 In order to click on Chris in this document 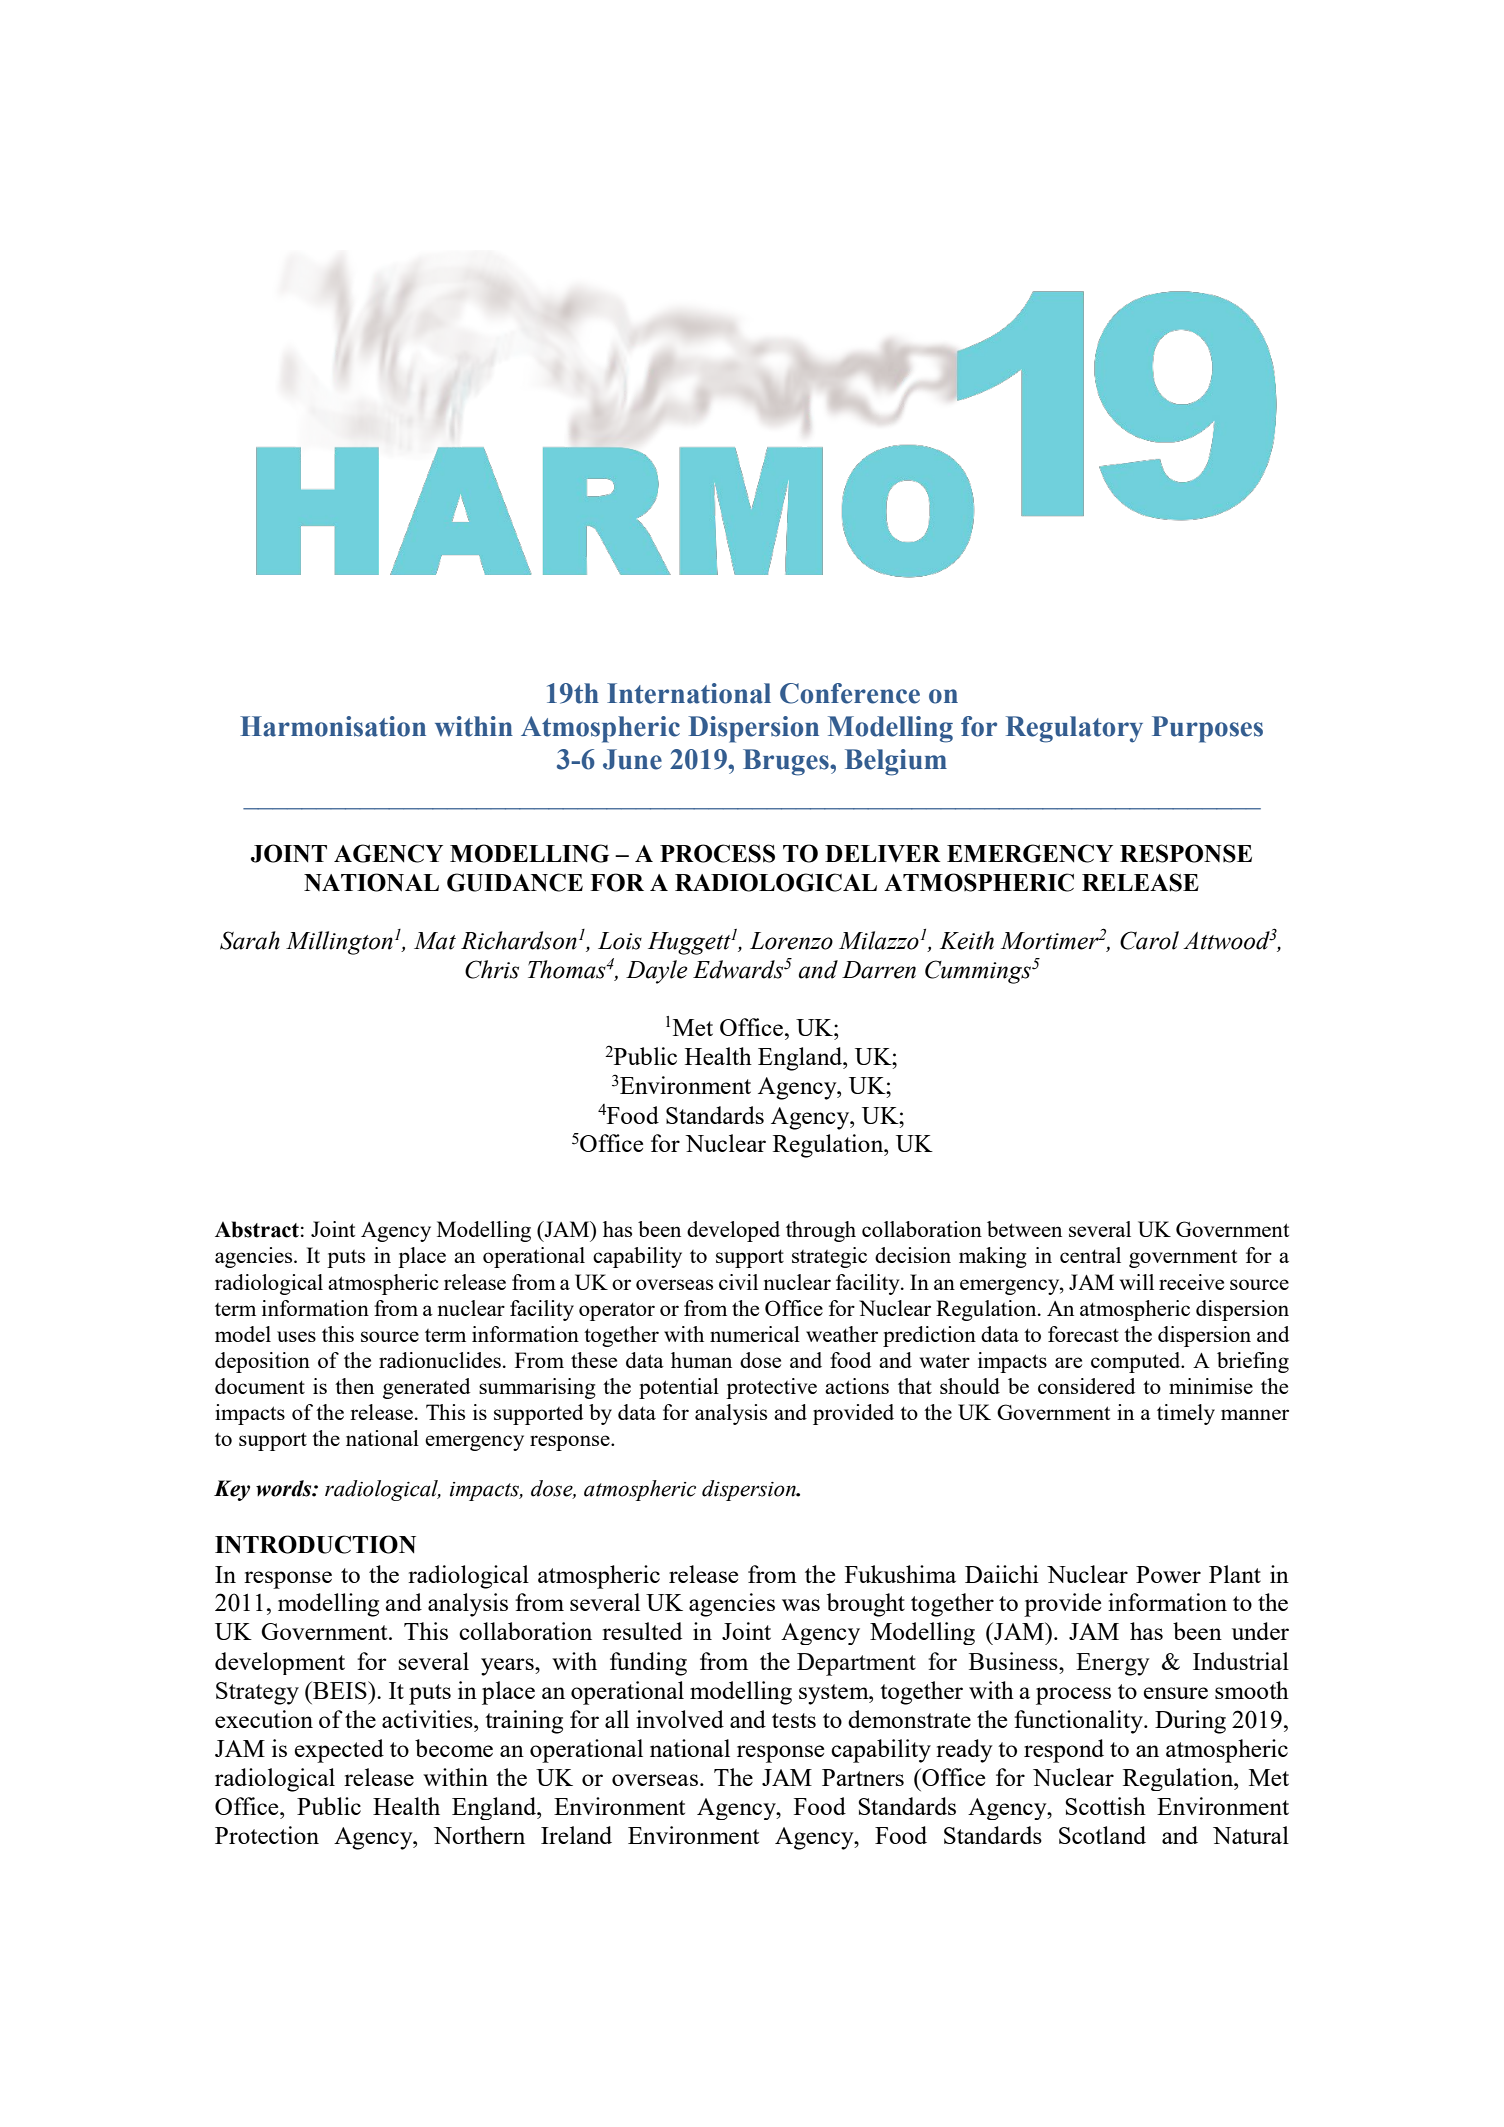, I will do `click(492, 969)`.
